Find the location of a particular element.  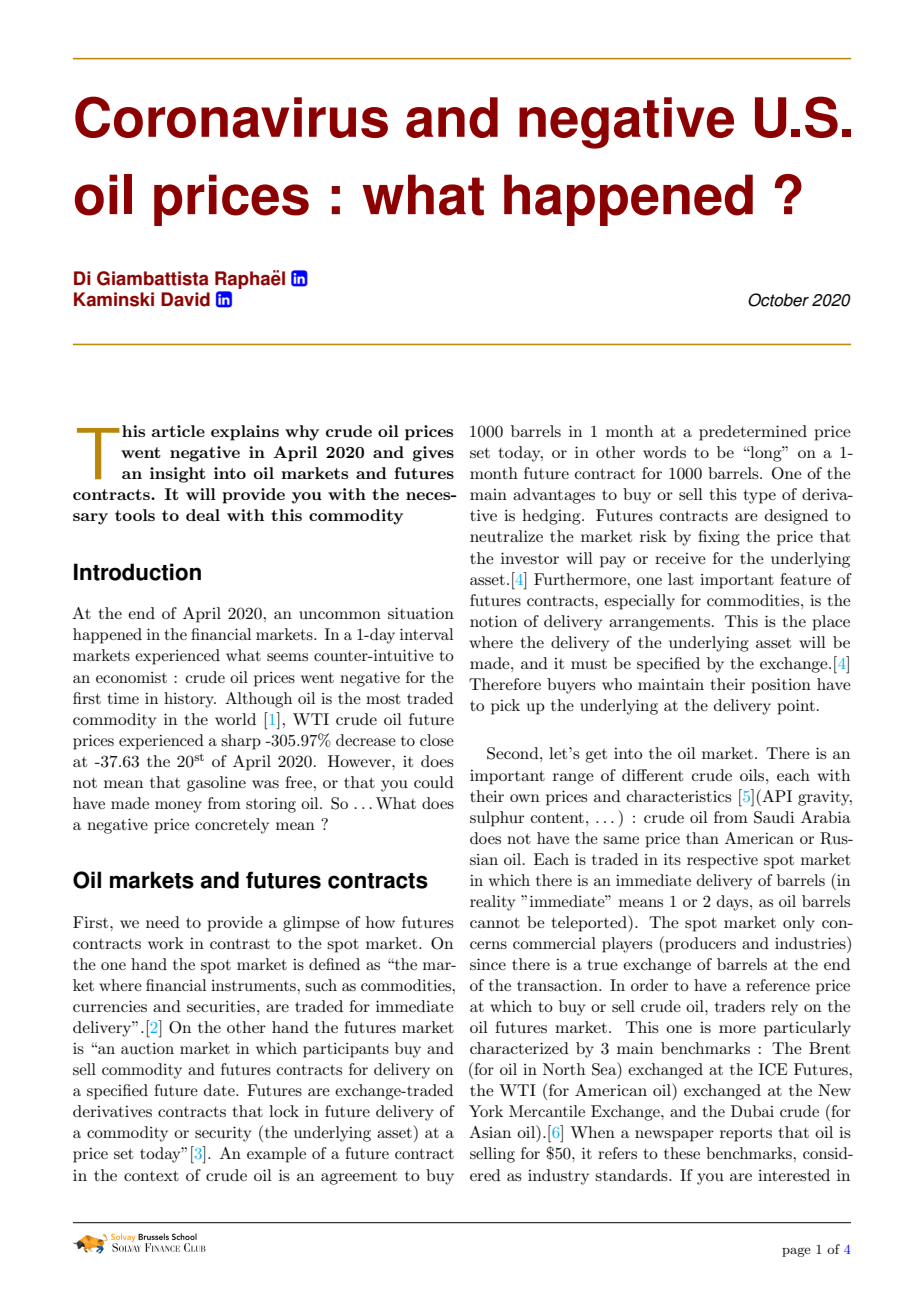

David is located at coordinates (185, 299).
